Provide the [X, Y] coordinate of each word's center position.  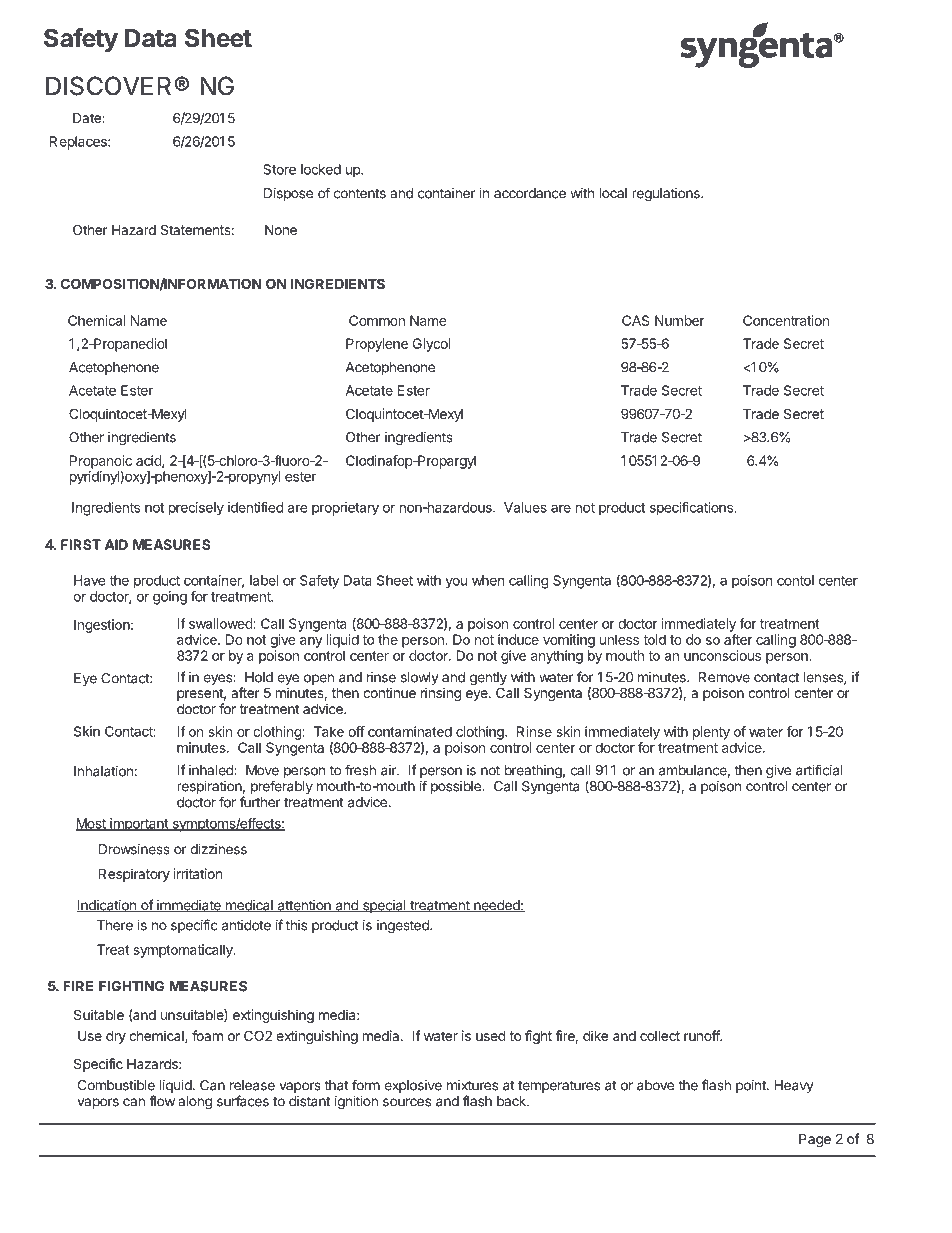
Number [679, 320]
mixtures [472, 1085]
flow [162, 1101]
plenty [711, 733]
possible [457, 787]
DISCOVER [108, 86]
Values [525, 507]
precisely [196, 509]
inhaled [212, 770]
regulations [667, 195]
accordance [530, 193]
